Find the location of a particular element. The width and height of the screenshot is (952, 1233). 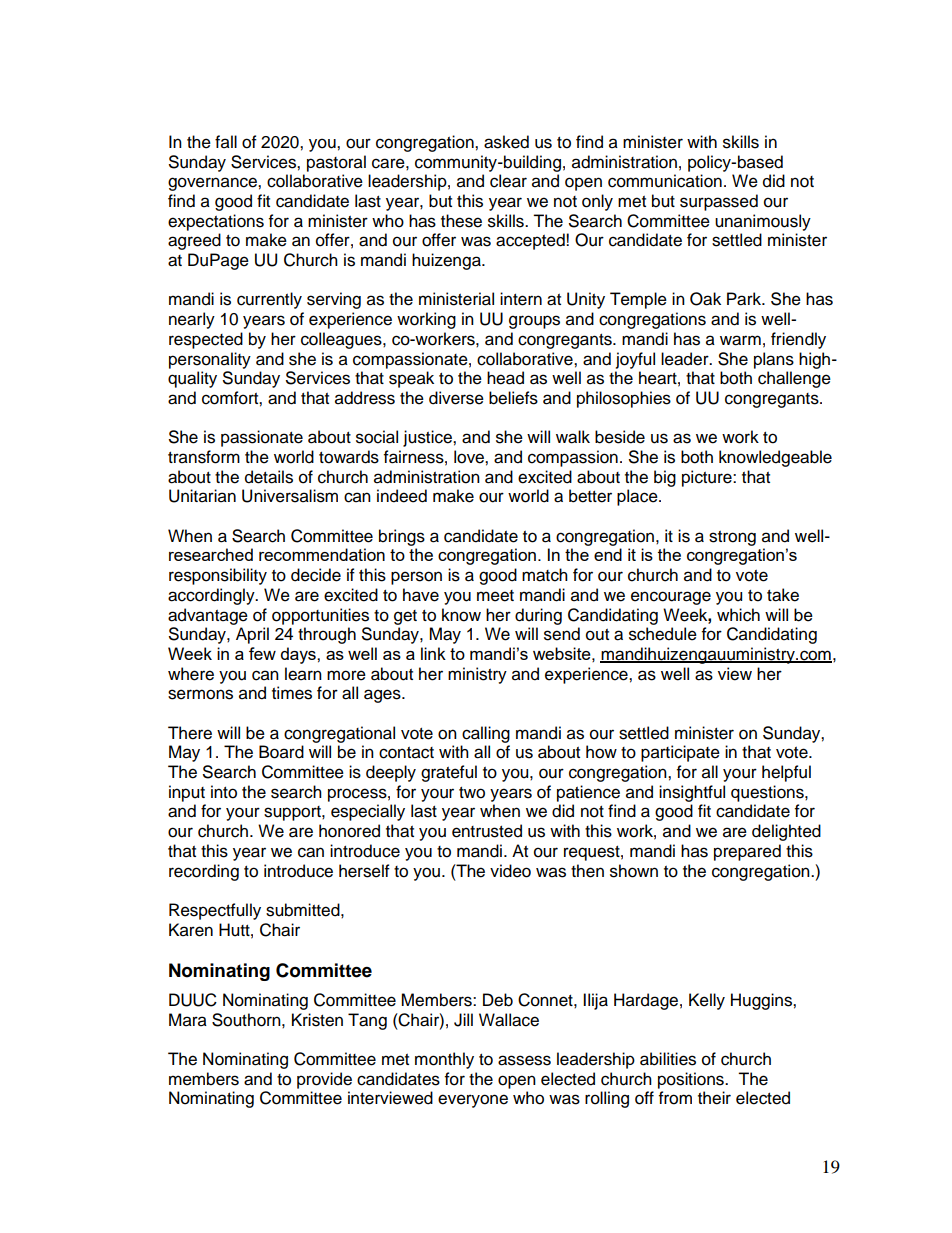

provide is located at coordinates (324, 1080).
